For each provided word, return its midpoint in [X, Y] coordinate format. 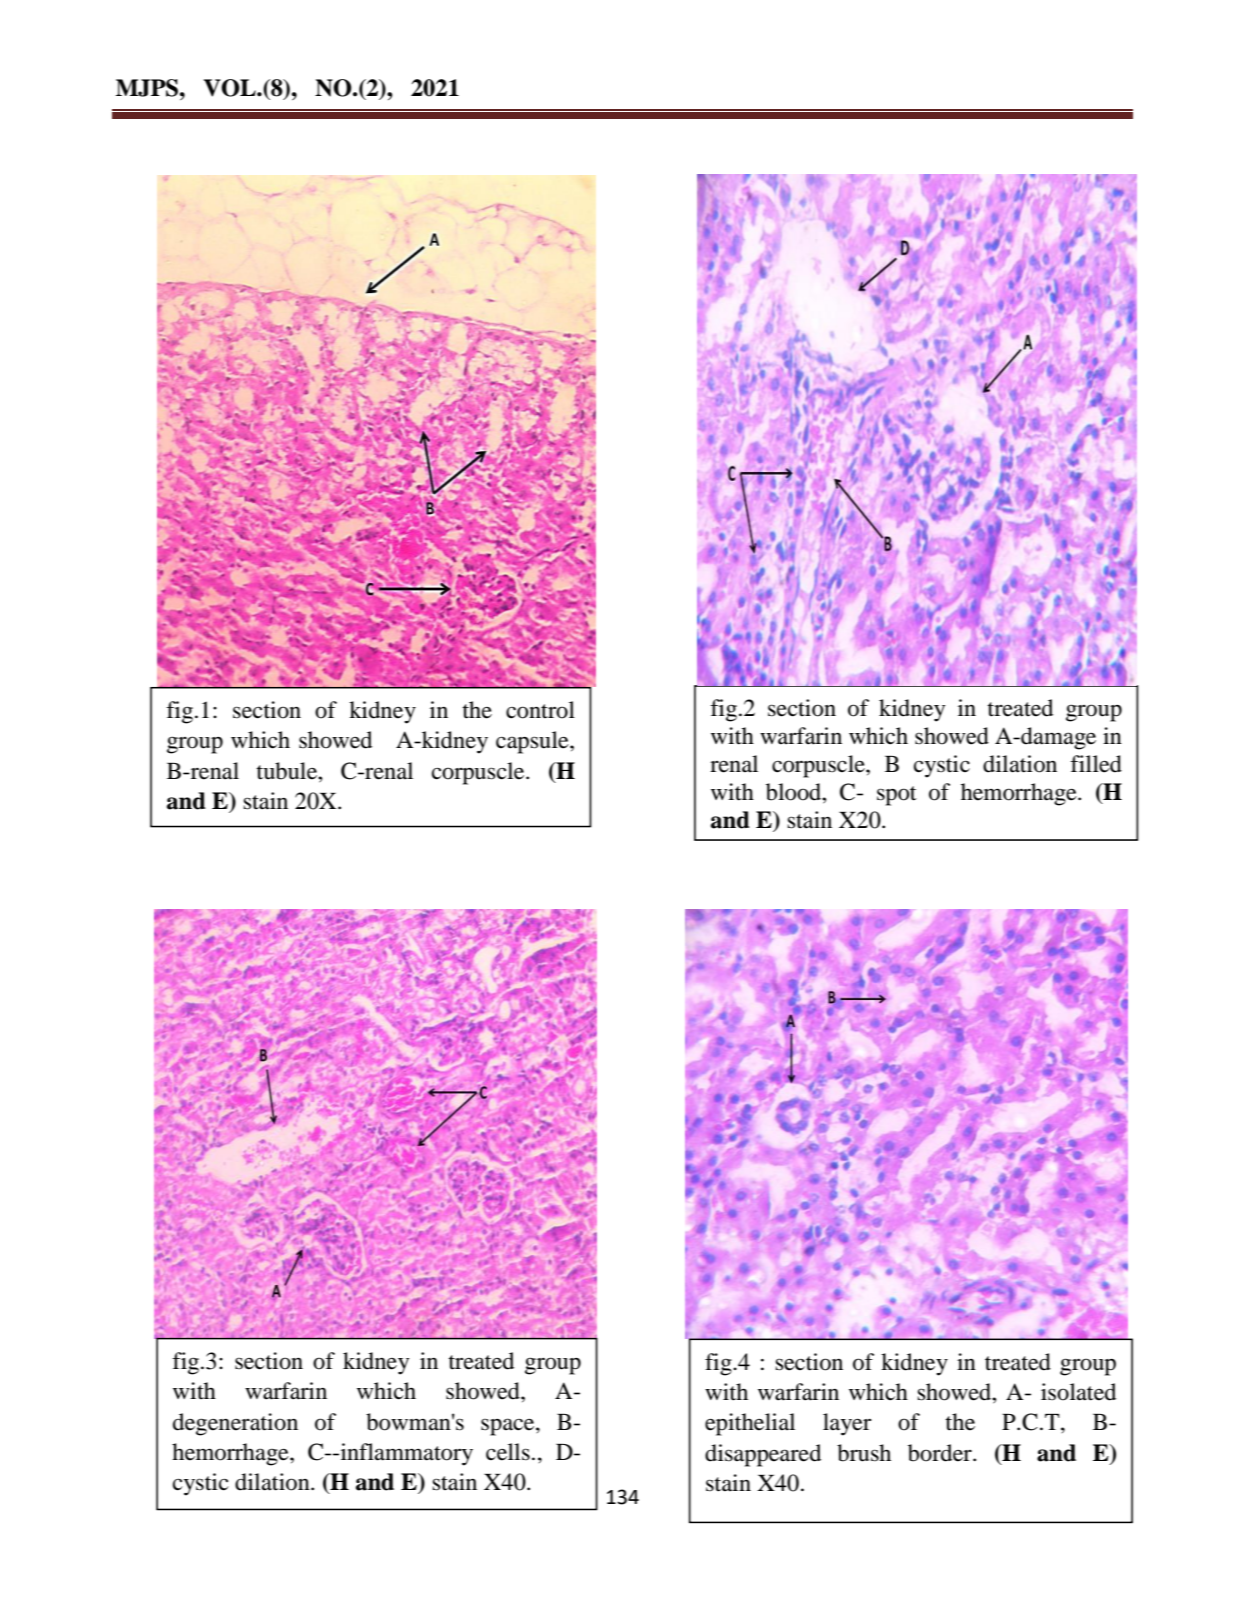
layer [847, 1424]
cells [508, 1452]
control [540, 710]
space [509, 1427]
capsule [533, 742]
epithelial [750, 1424]
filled [1096, 764]
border [941, 1453]
